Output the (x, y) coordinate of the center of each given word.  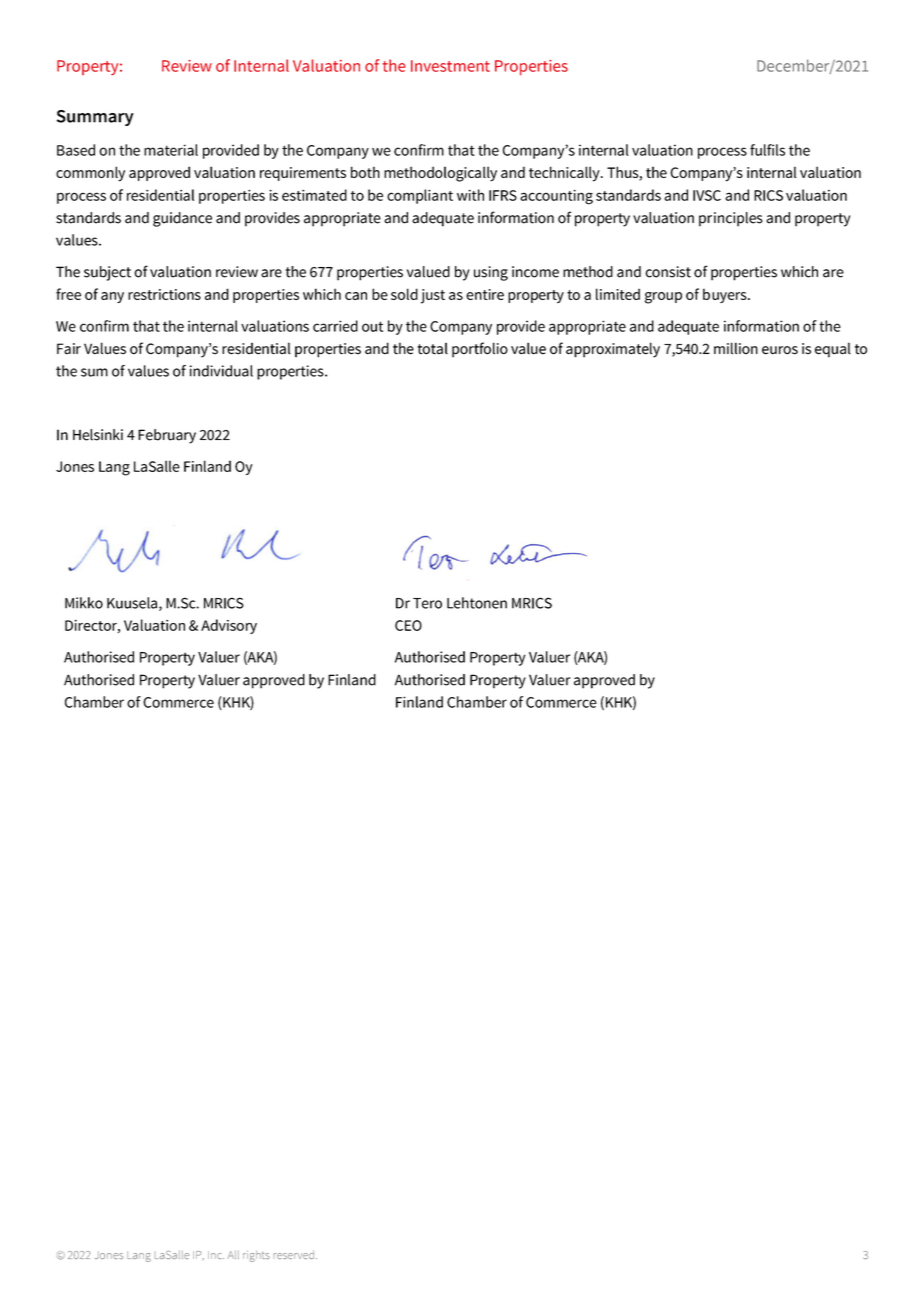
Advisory (229, 626)
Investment (450, 66)
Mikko (84, 603)
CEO (408, 625)
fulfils (767, 150)
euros (780, 350)
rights (256, 1256)
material (171, 150)
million (736, 348)
